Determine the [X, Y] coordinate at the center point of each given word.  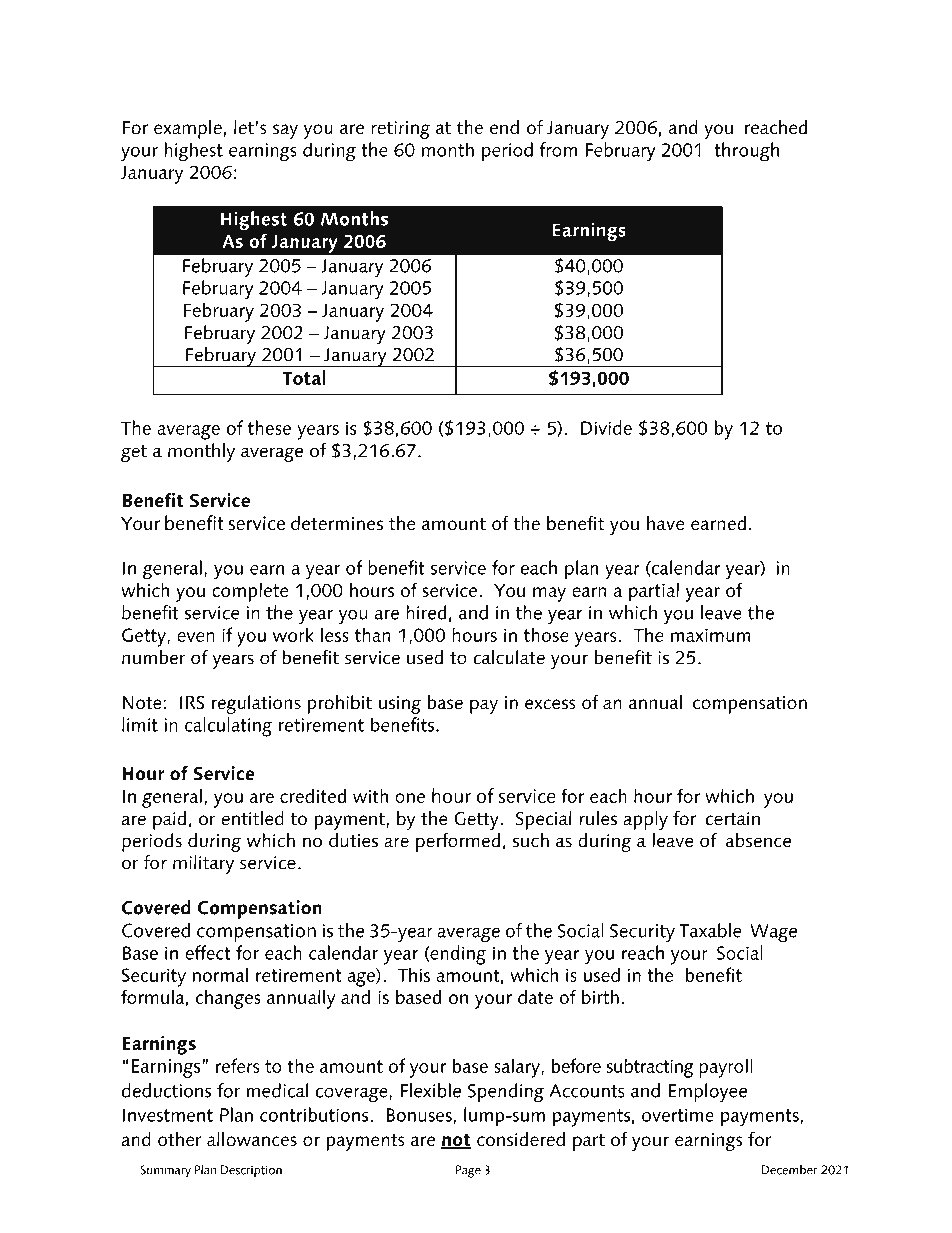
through [746, 152]
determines [337, 523]
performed [458, 842]
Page [468, 1171]
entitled [252, 818]
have [665, 523]
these [269, 427]
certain [732, 819]
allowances [252, 1139]
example [188, 129]
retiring [400, 130]
